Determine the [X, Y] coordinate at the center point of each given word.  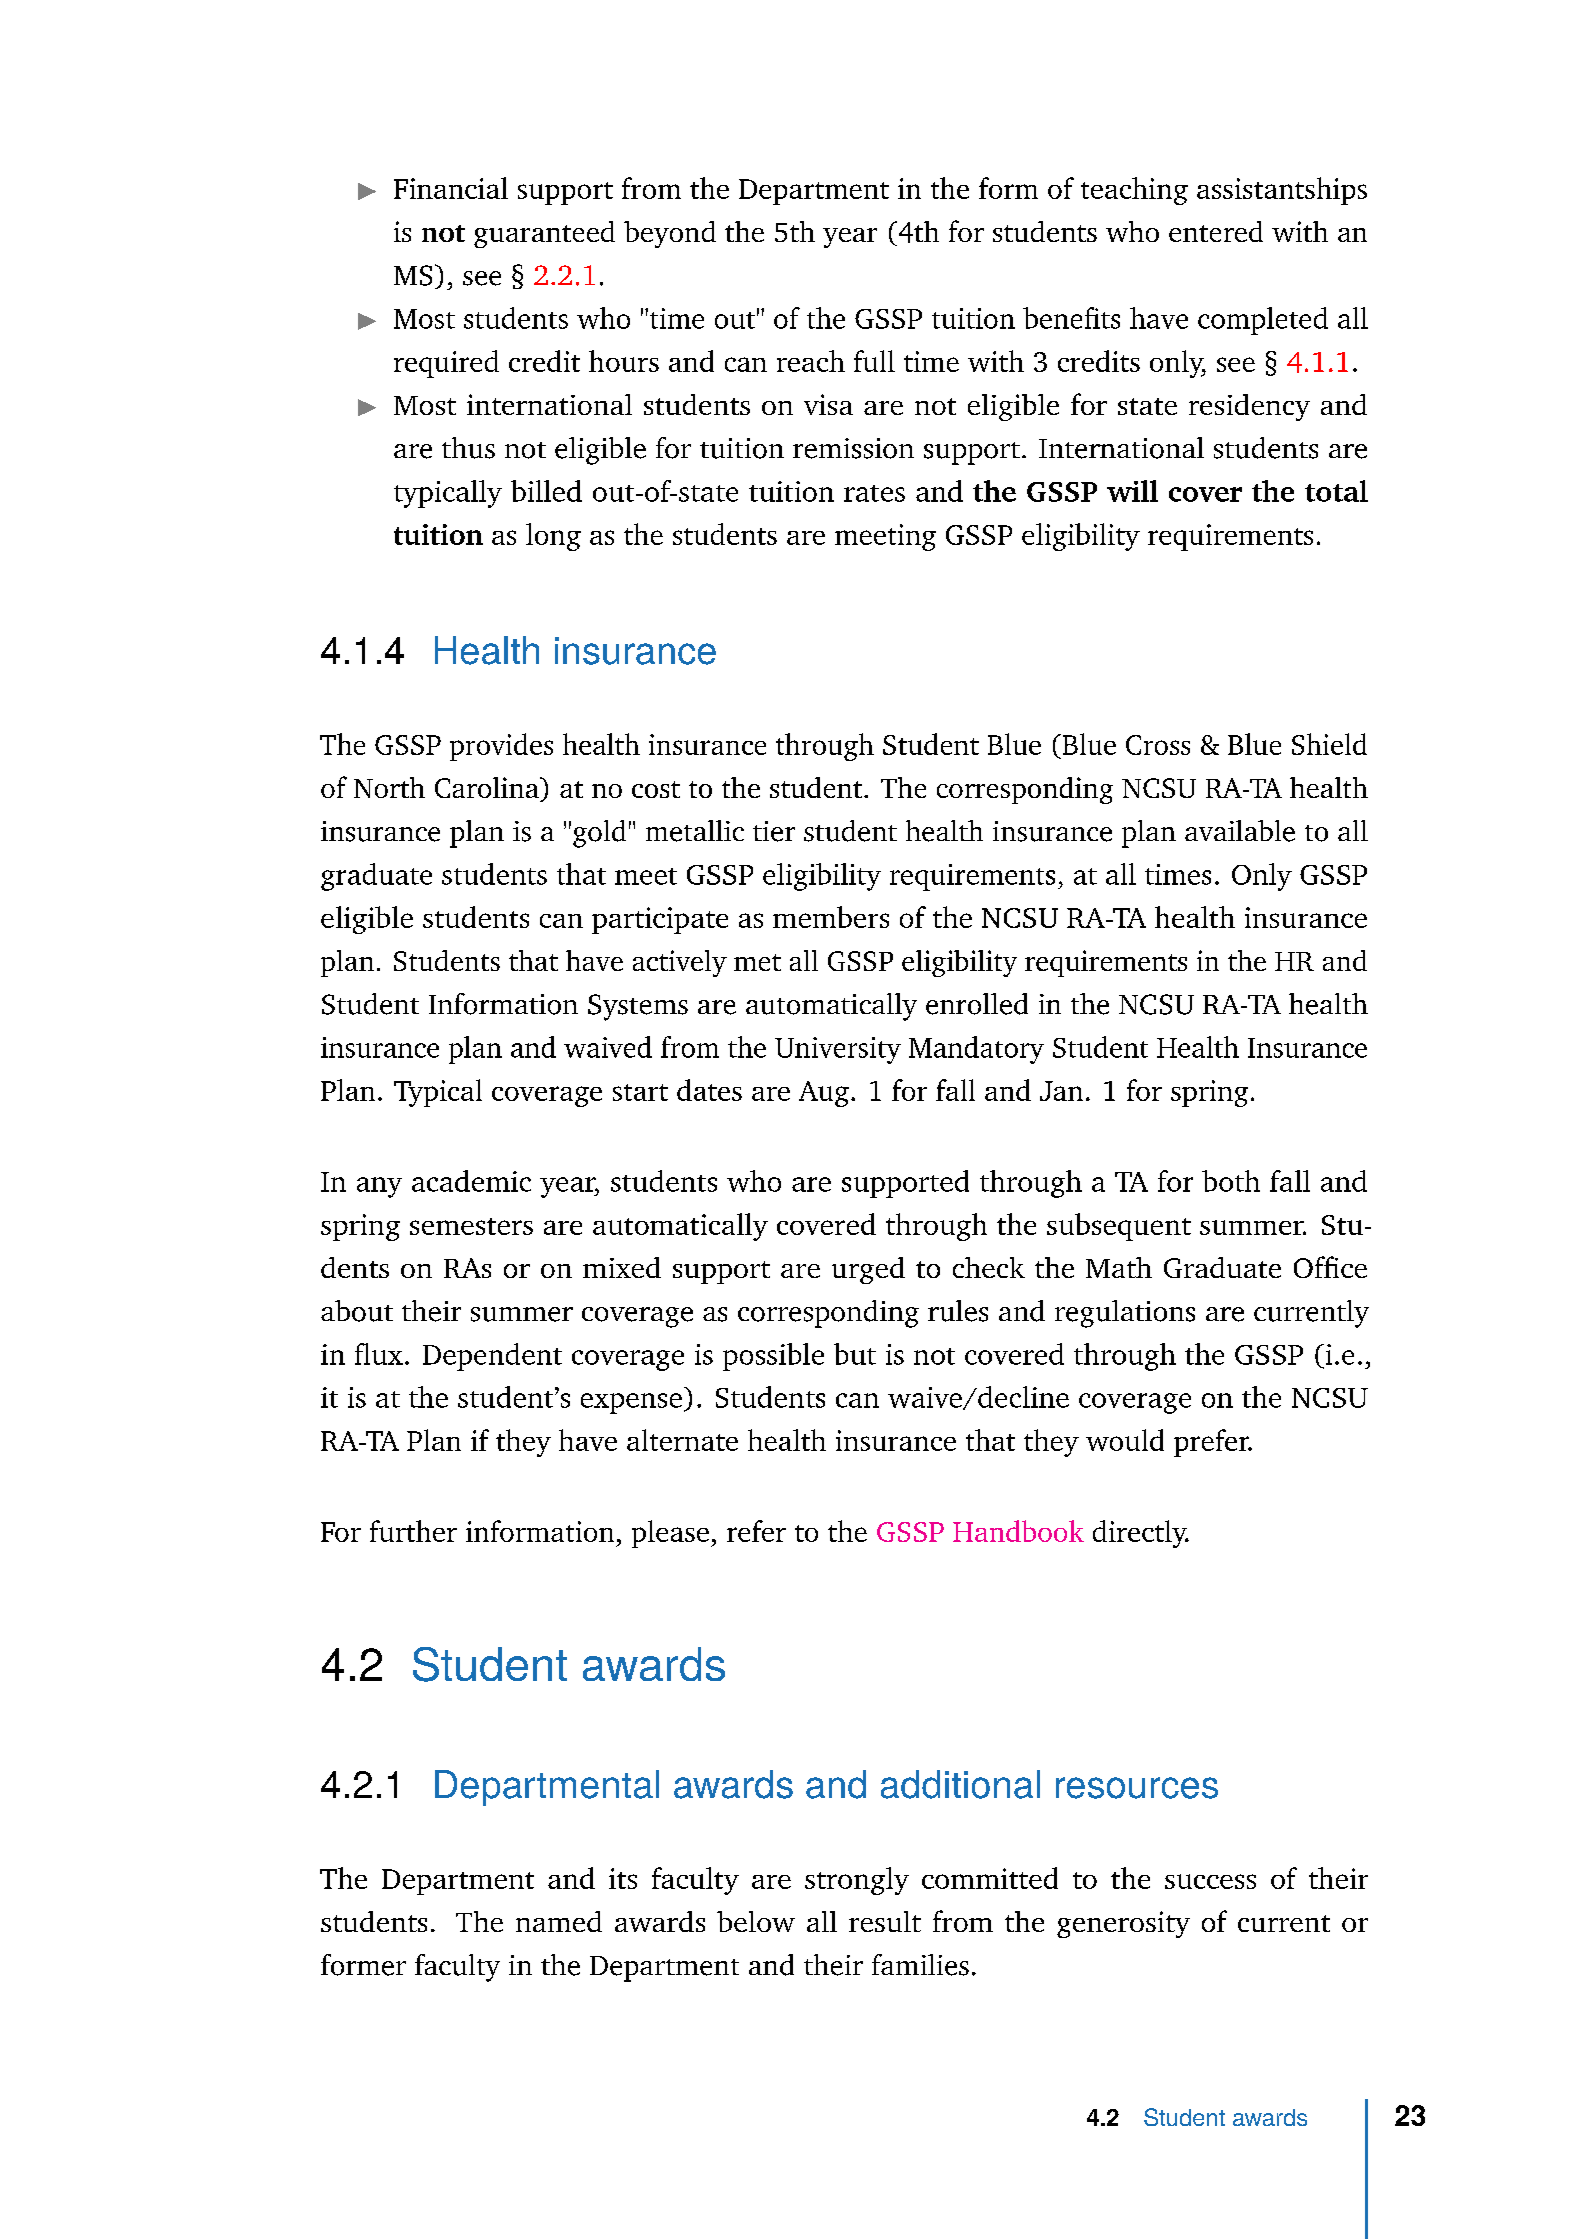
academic [471, 1181]
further [413, 1531]
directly [1141, 1534]
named [559, 1921]
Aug [824, 1094]
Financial [451, 188]
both [1231, 1181]
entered [1216, 231]
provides [501, 747]
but [855, 1354]
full [874, 361]
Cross [1158, 745]
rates [874, 493]
